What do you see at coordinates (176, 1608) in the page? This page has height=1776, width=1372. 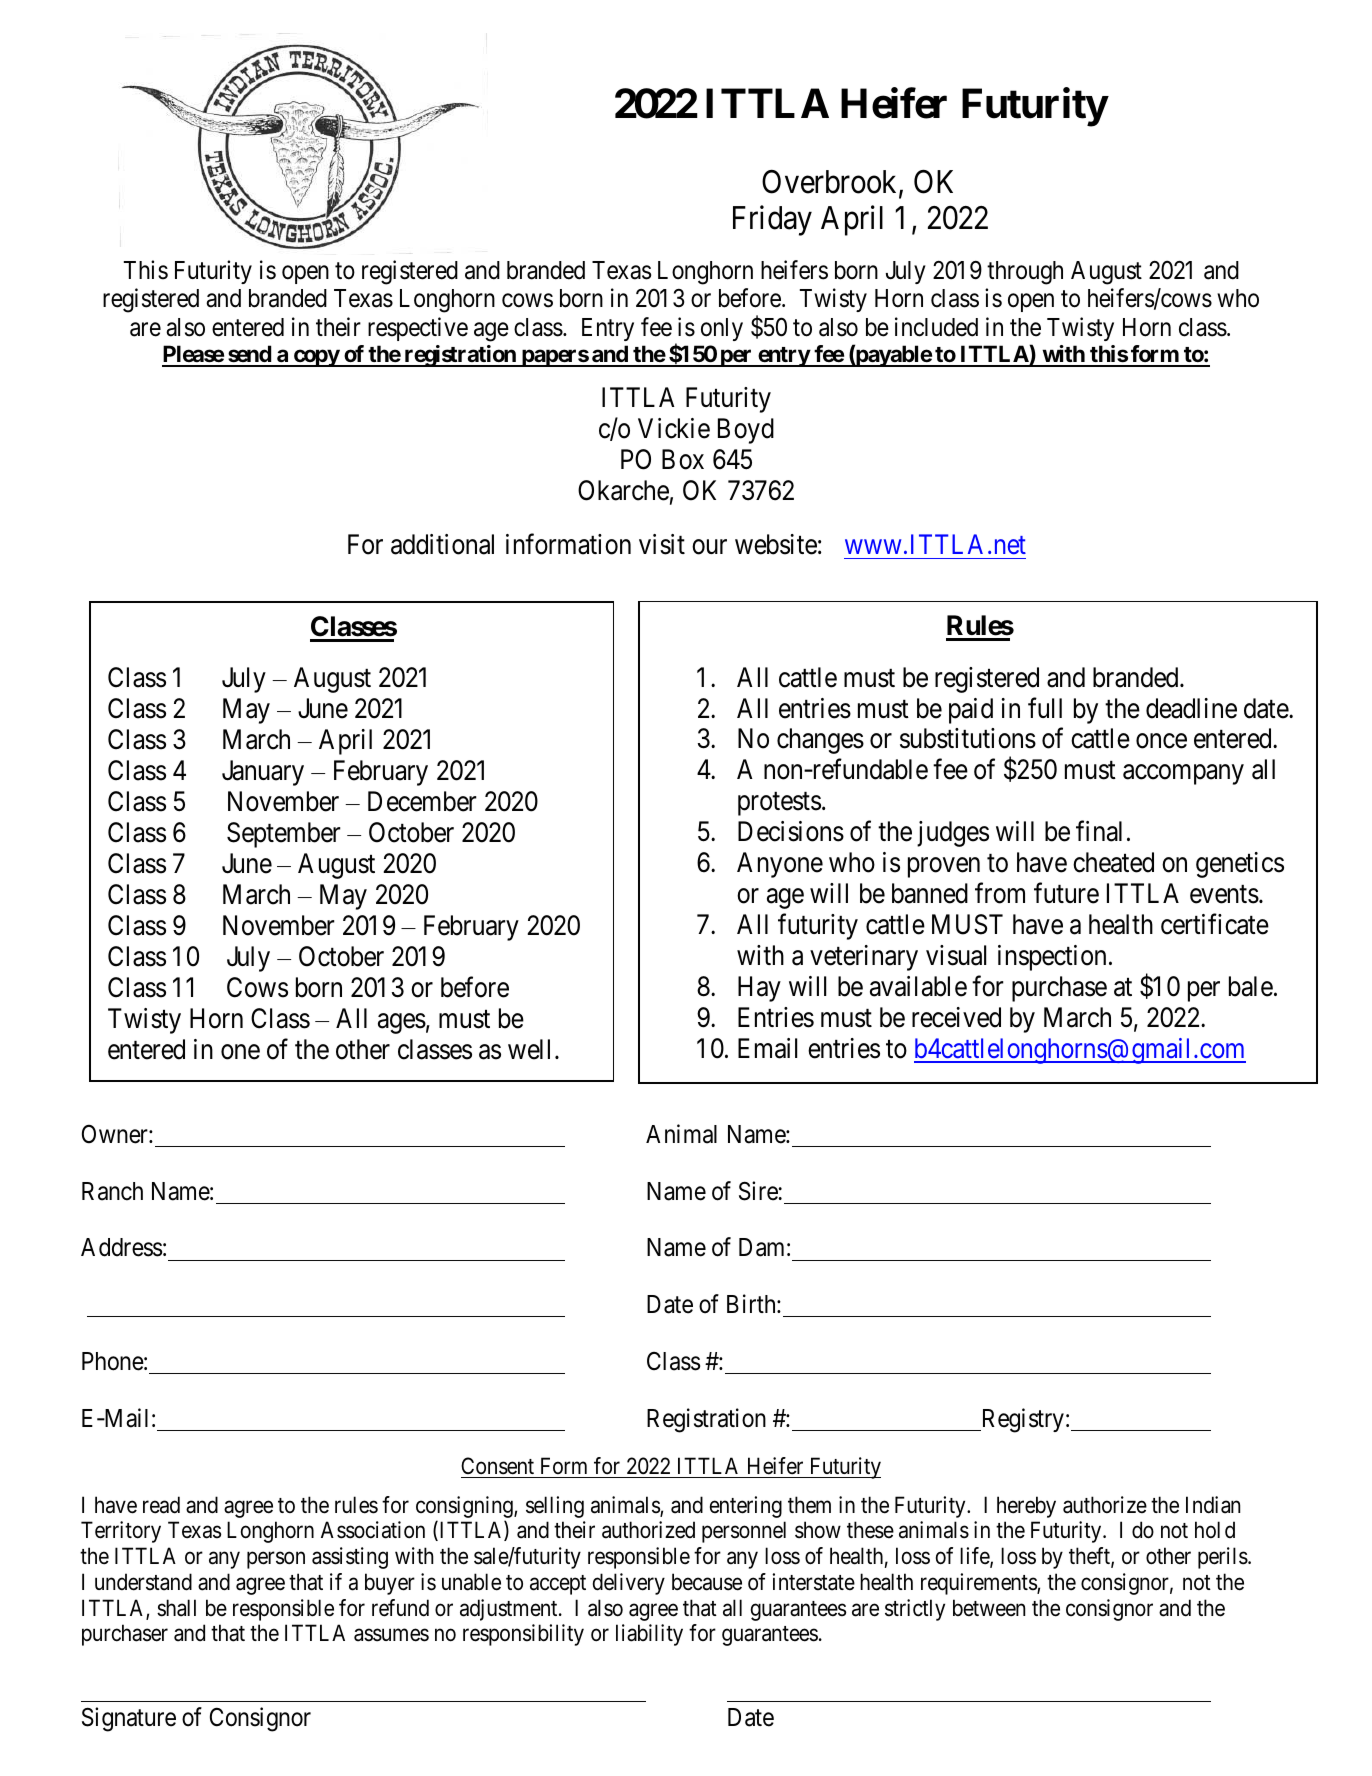 I see `shall` at bounding box center [176, 1608].
